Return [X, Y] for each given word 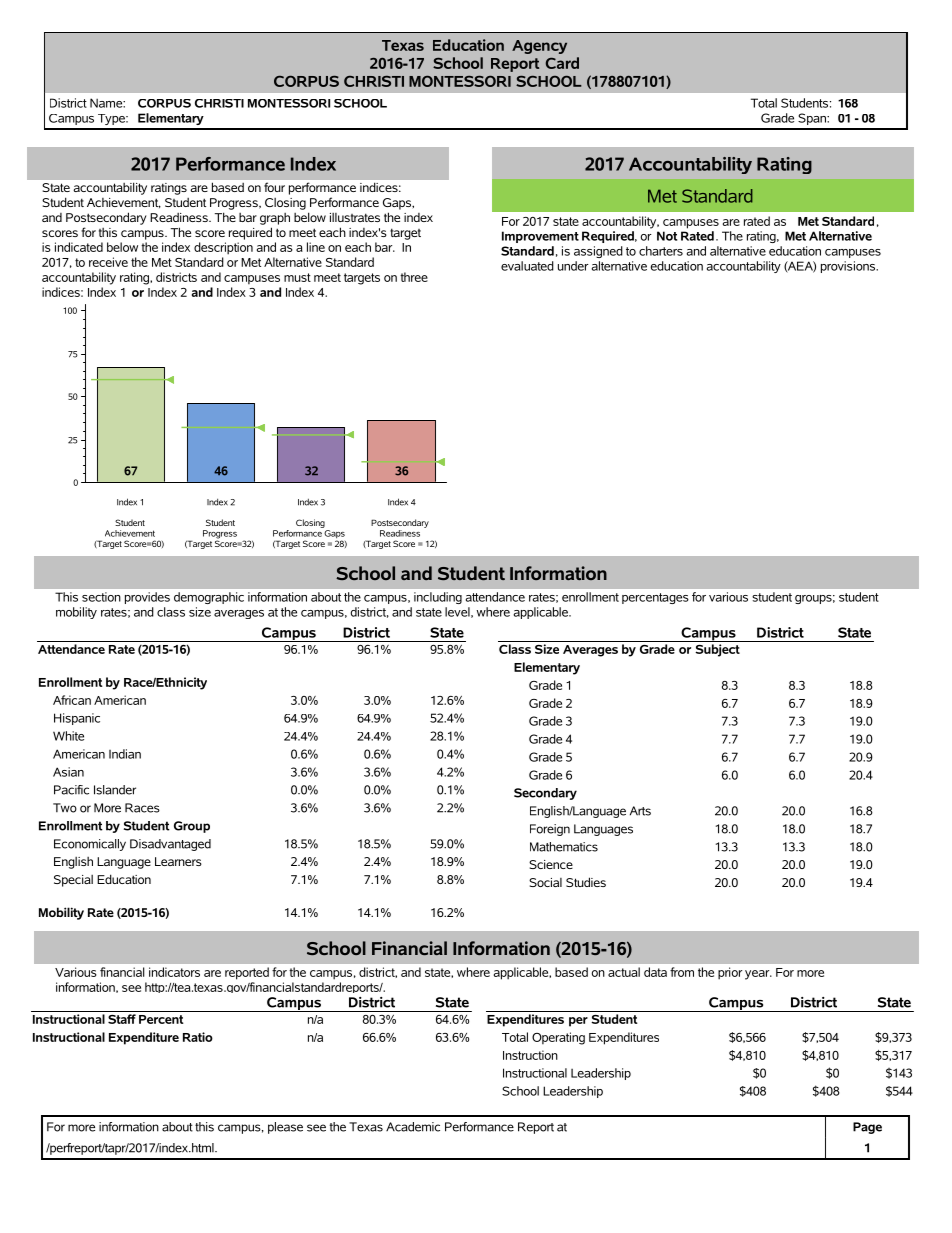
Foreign [550, 830]
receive [108, 262]
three [414, 277]
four [274, 187]
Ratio [198, 1037]
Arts [640, 811]
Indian [125, 754]
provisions [849, 267]
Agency [539, 47]
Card [562, 63]
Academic [413, 1127]
